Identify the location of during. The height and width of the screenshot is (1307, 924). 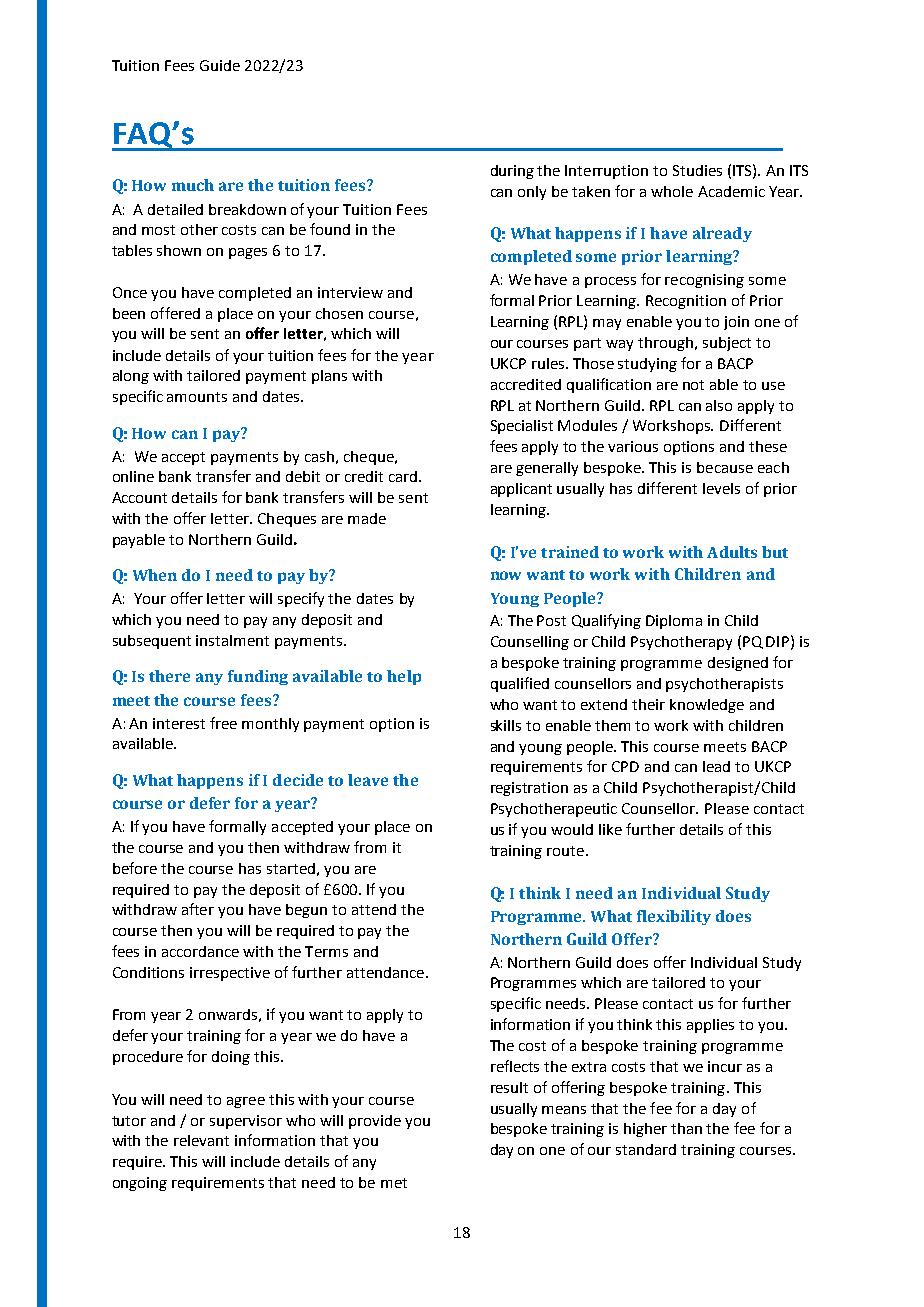
(512, 172).
